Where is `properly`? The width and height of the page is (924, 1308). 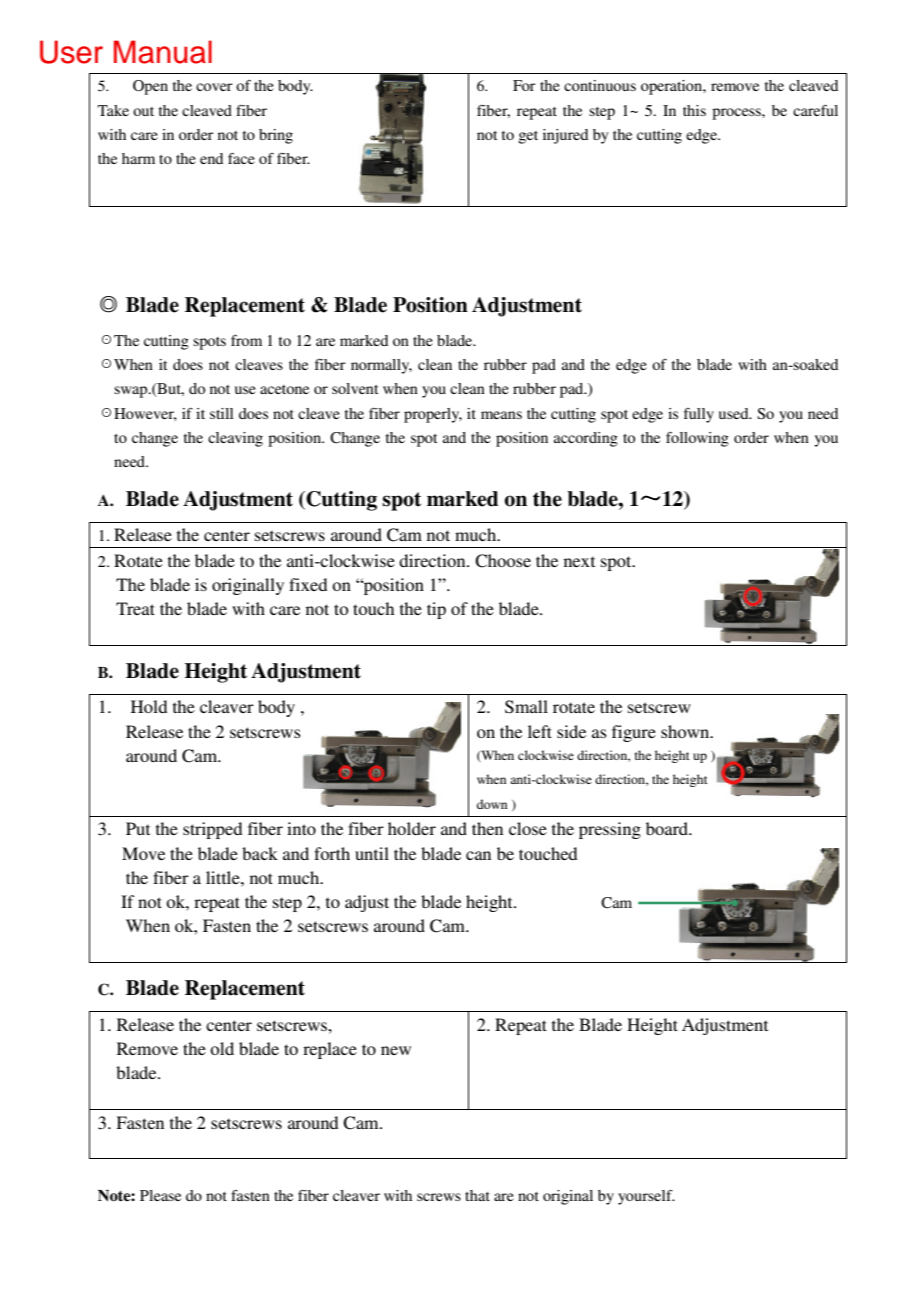
properly is located at coordinates (433, 415).
